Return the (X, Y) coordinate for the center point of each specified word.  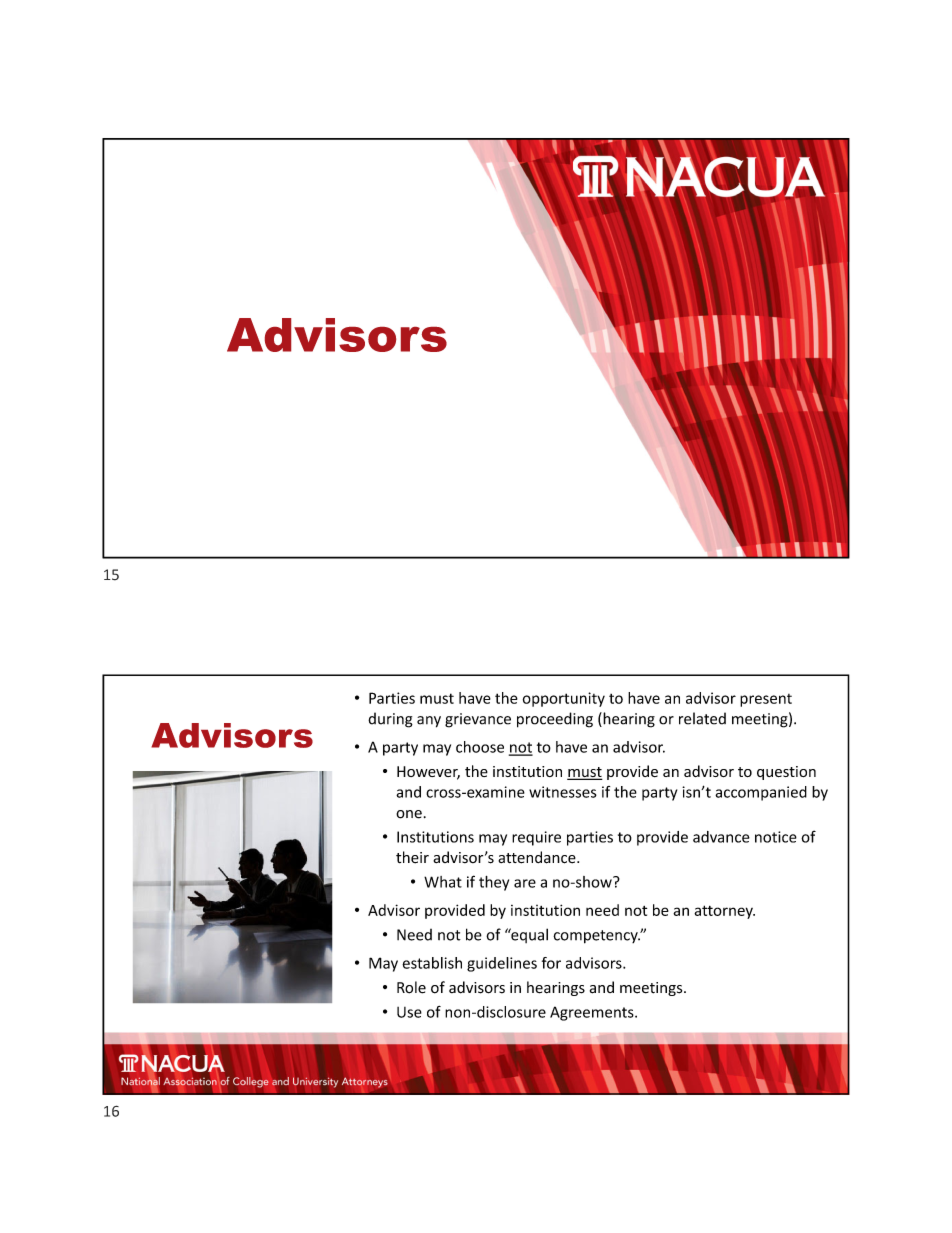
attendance (538, 857)
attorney (724, 912)
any (429, 722)
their (412, 857)
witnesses (563, 792)
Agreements (593, 1013)
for (551, 963)
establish (432, 963)
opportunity (564, 699)
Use (409, 1012)
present (766, 700)
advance (721, 837)
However (428, 773)
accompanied (761, 793)
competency (596, 937)
